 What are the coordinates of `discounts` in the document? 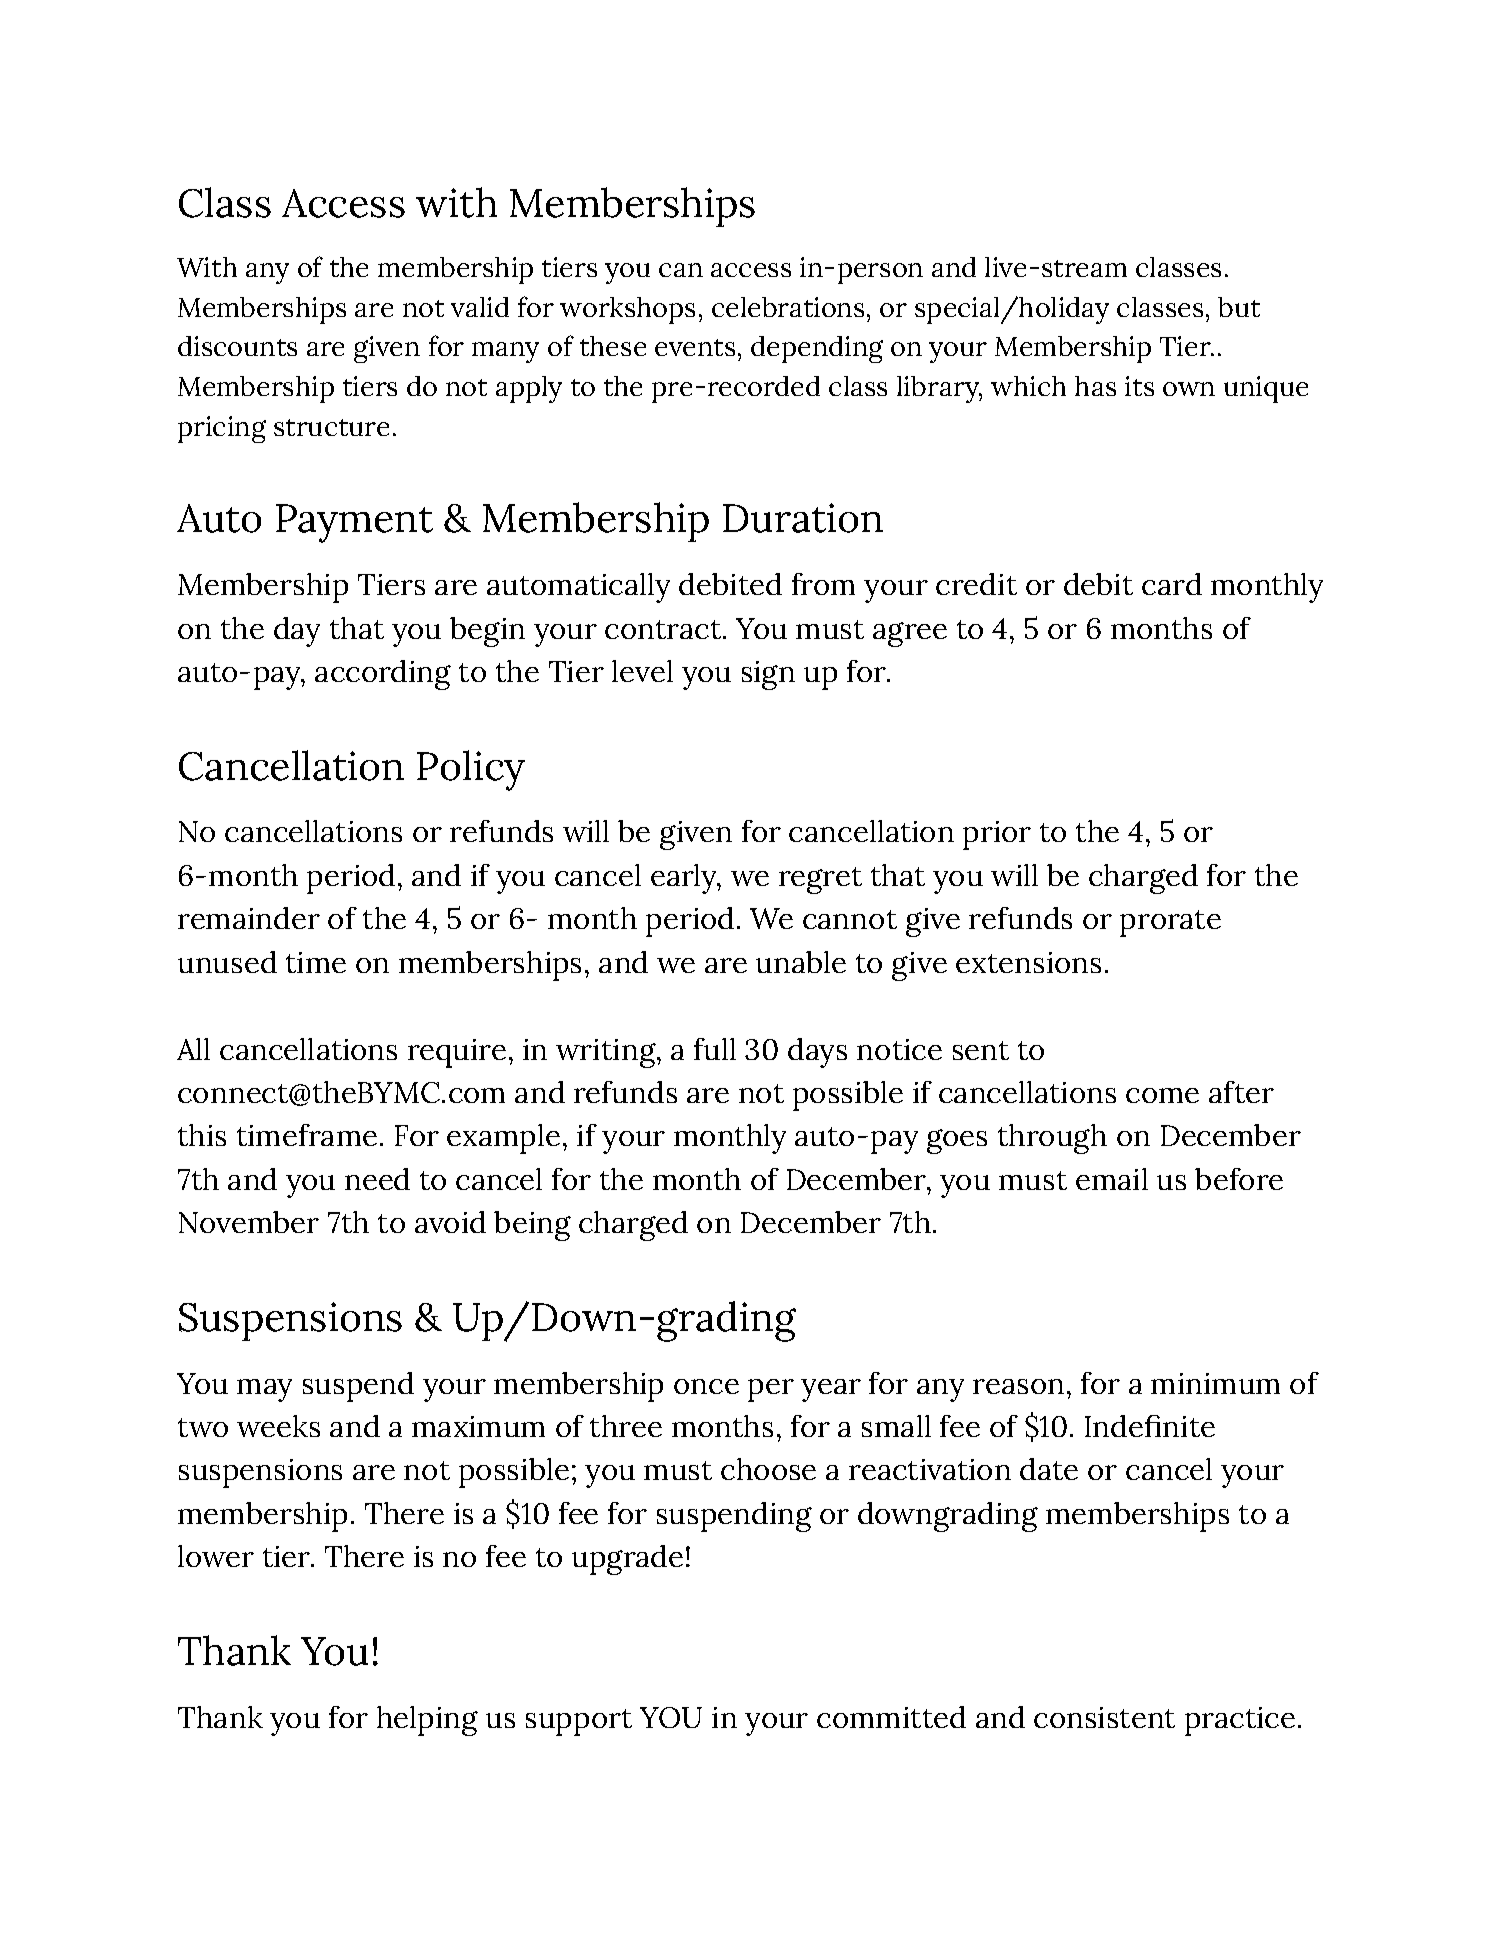 It's located at (237, 346).
